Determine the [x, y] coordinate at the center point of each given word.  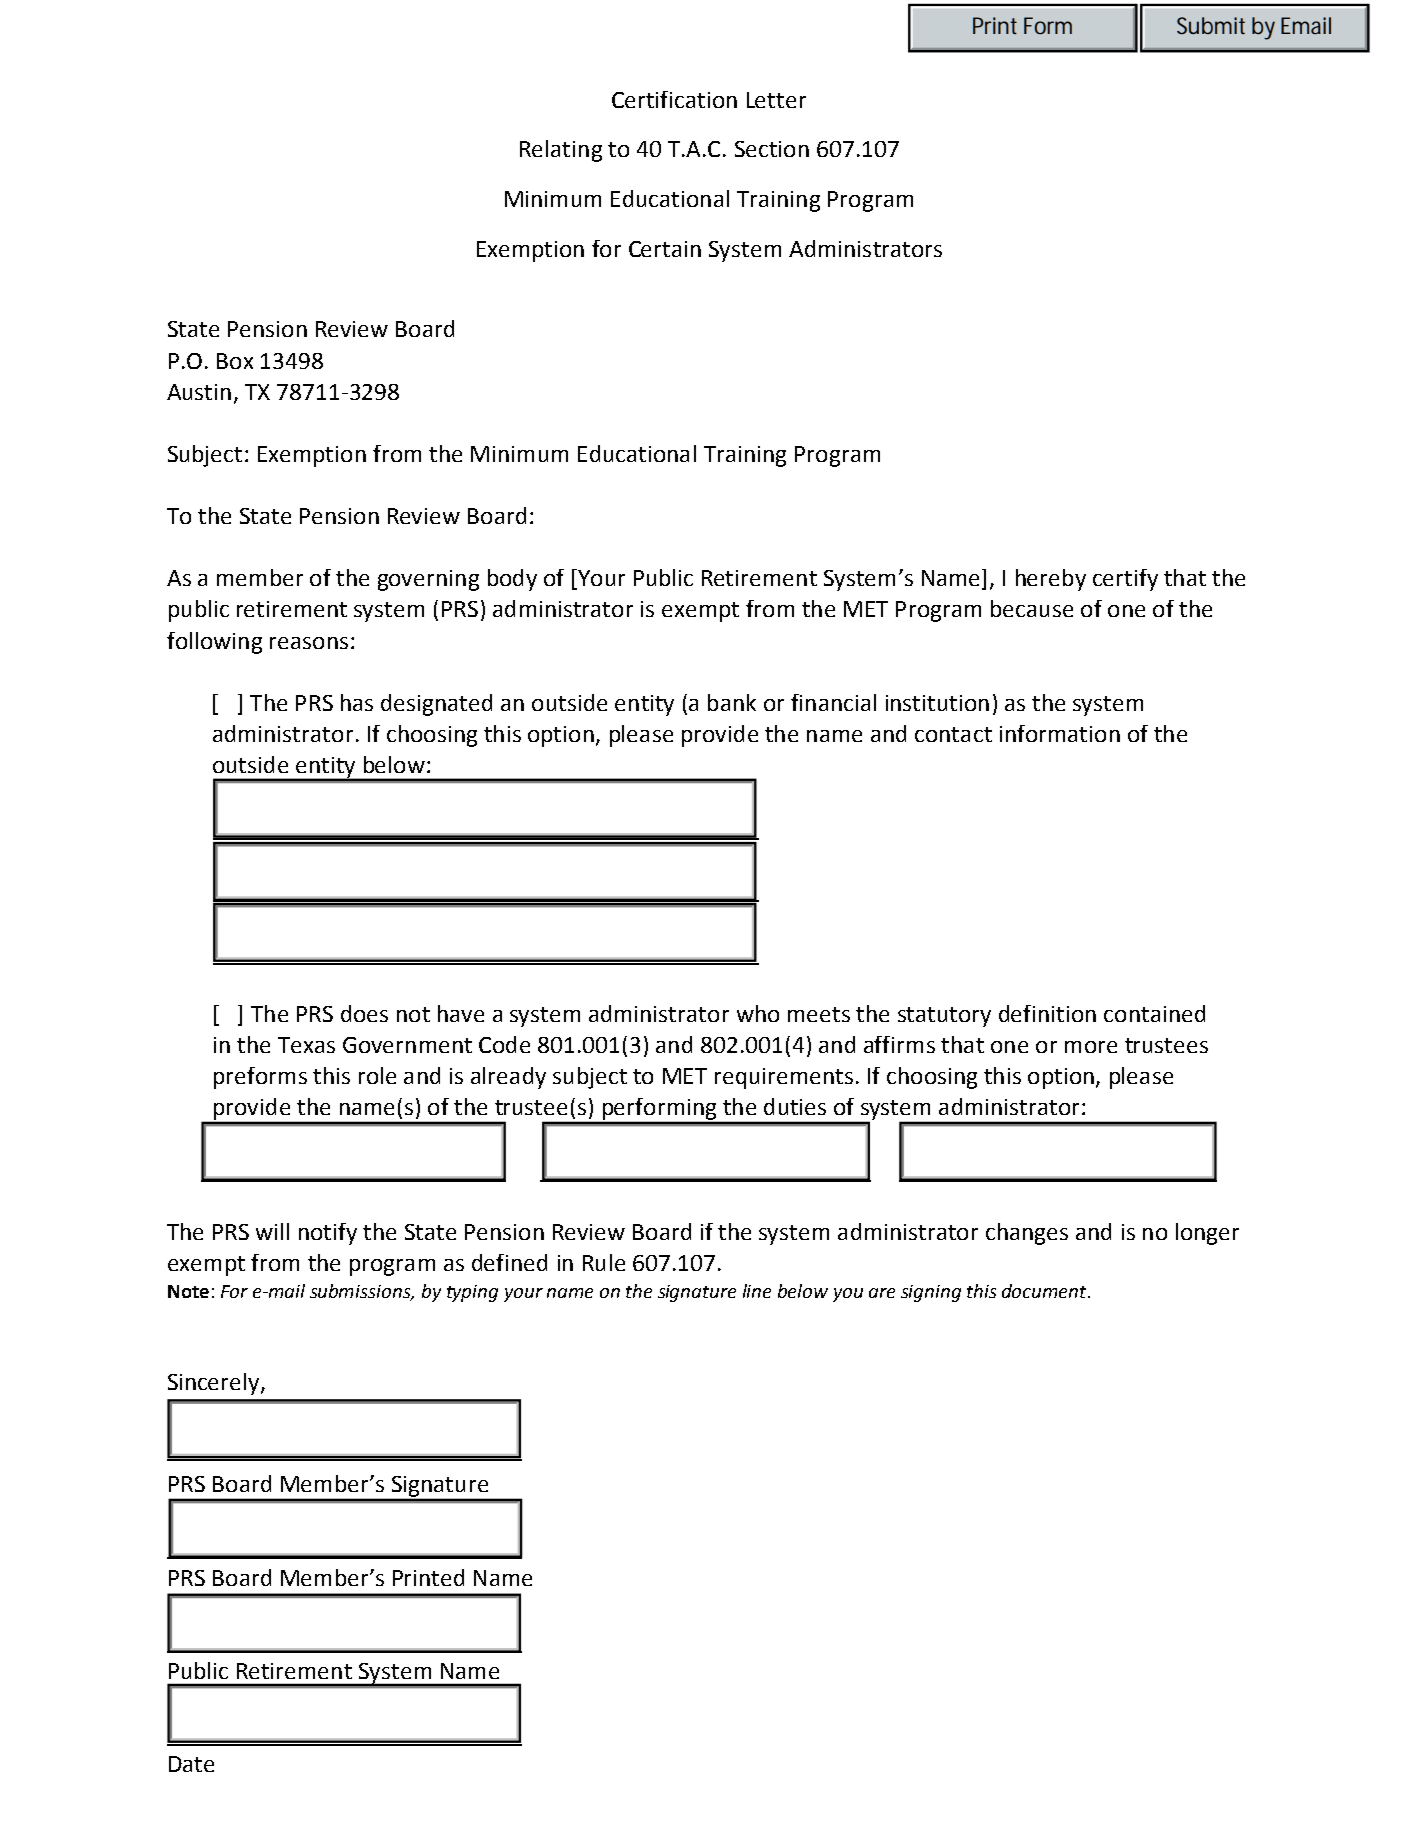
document [1045, 1291]
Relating [561, 151]
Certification [674, 99]
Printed [428, 1577]
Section [772, 149]
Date [191, 1764]
